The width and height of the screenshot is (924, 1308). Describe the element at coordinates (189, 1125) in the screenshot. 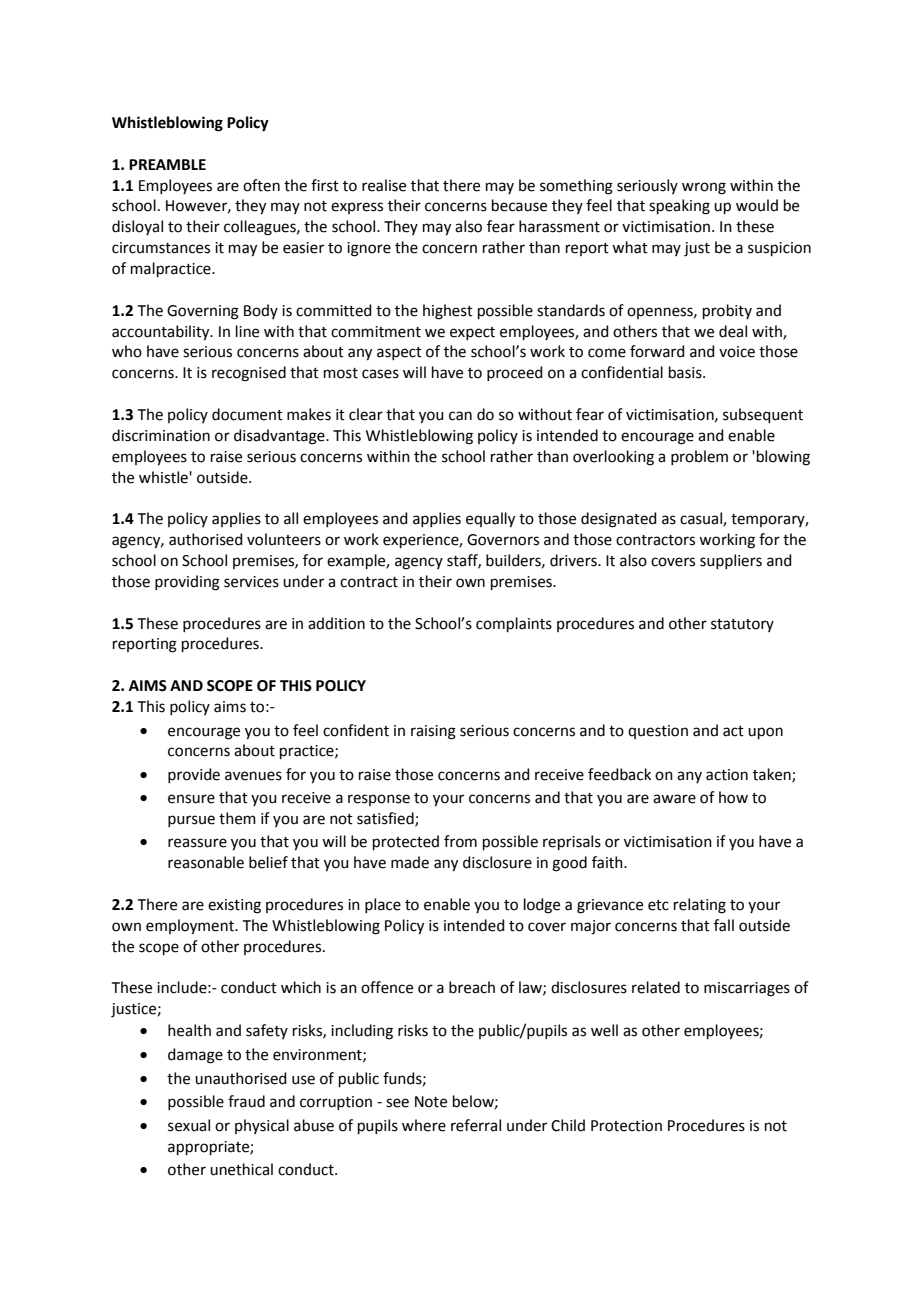

I see `sexual` at that location.
